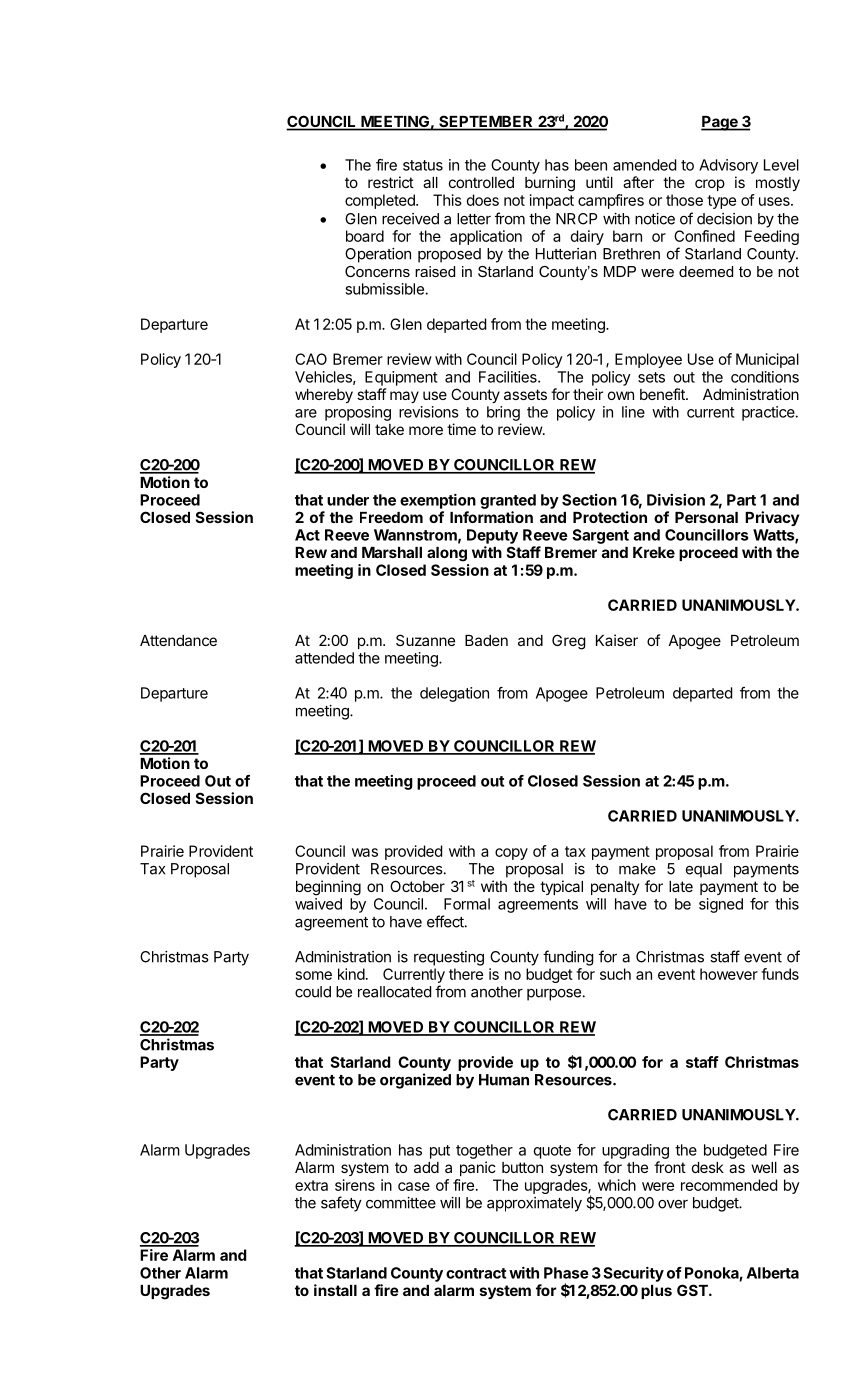 This screenshot has height=1400, width=849. Describe the element at coordinates (335, 1290) in the screenshot. I see `install` at that location.
